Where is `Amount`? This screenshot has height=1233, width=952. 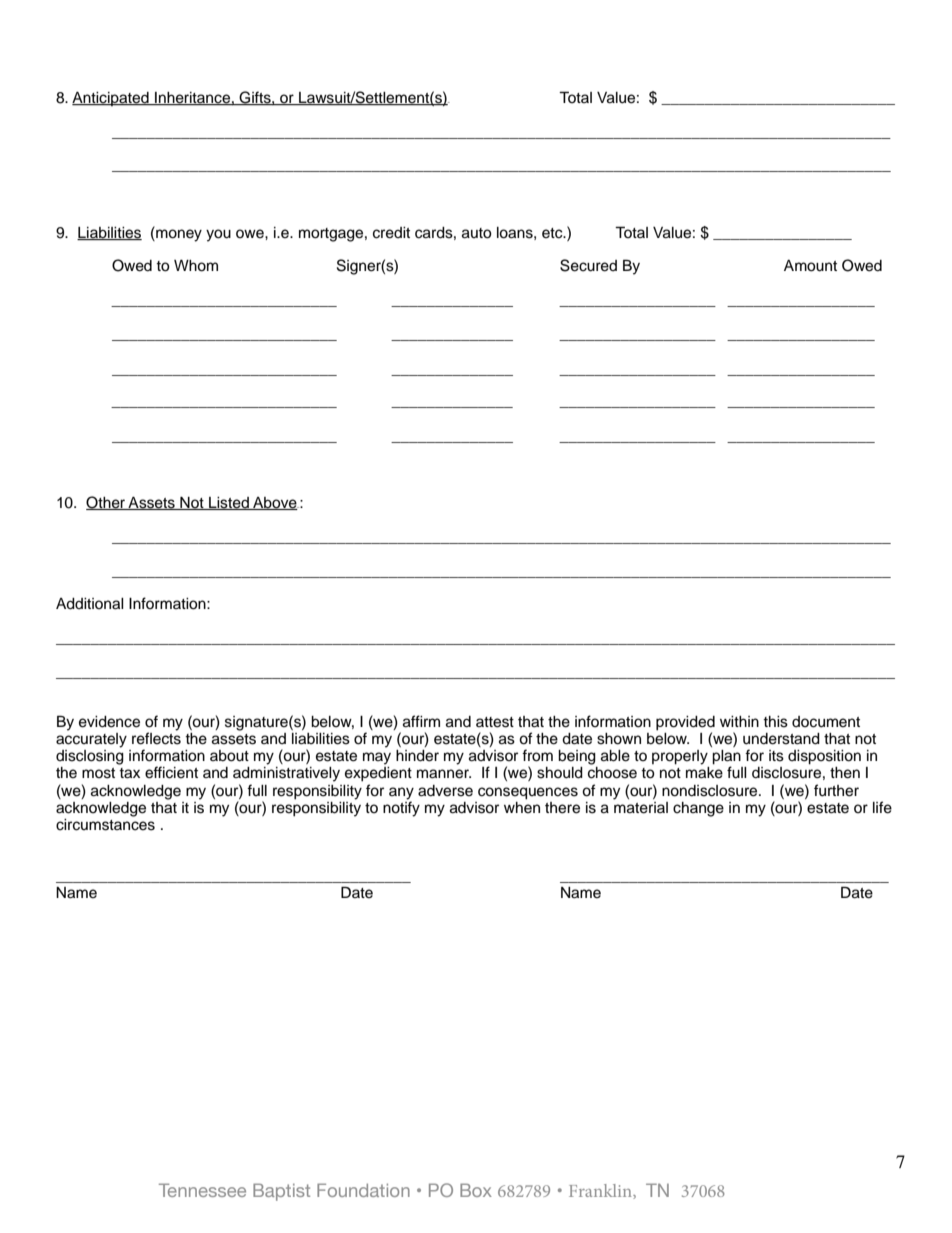 Amount is located at coordinates (810, 266).
